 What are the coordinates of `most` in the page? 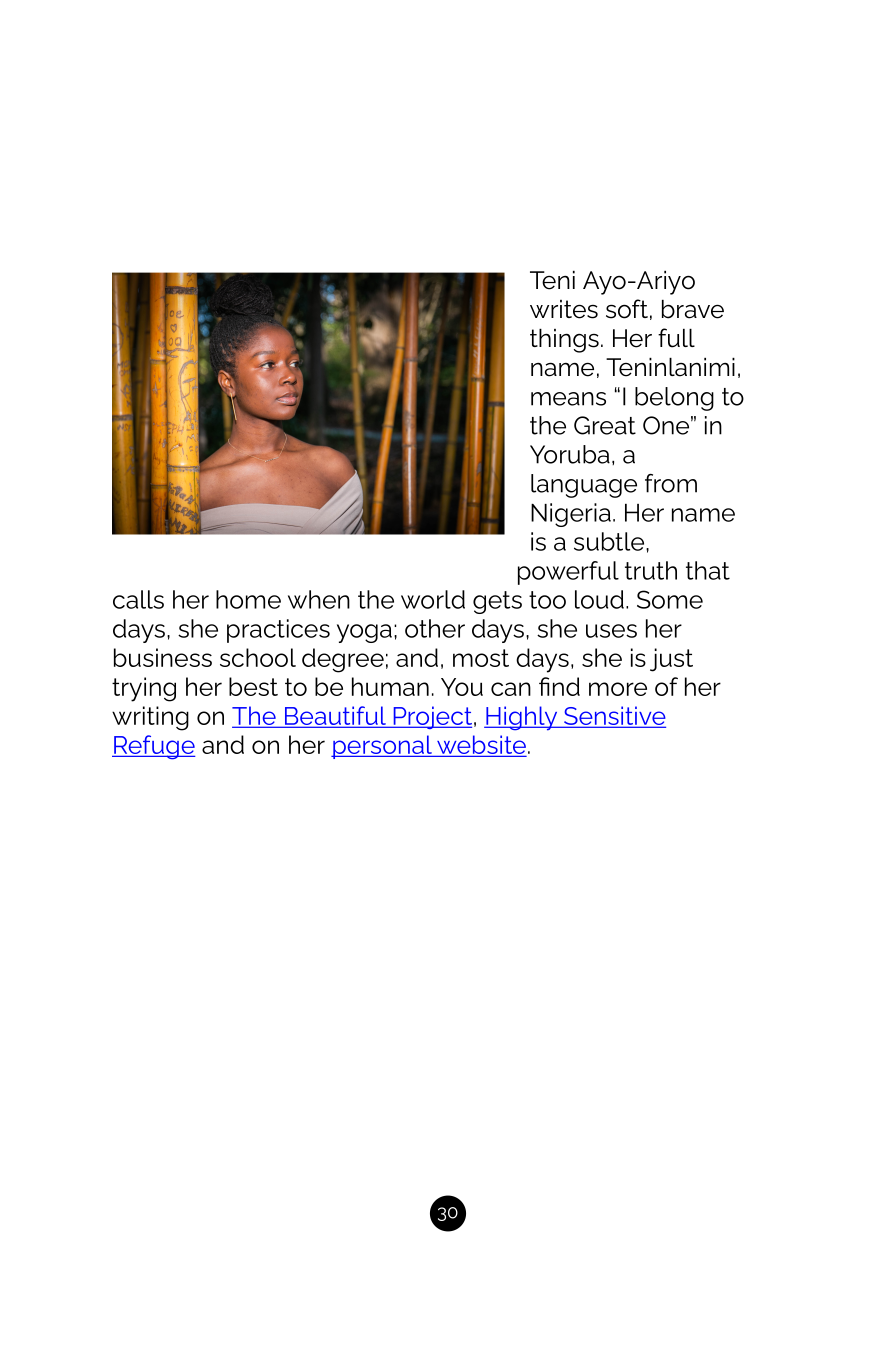 It's located at (481, 658).
